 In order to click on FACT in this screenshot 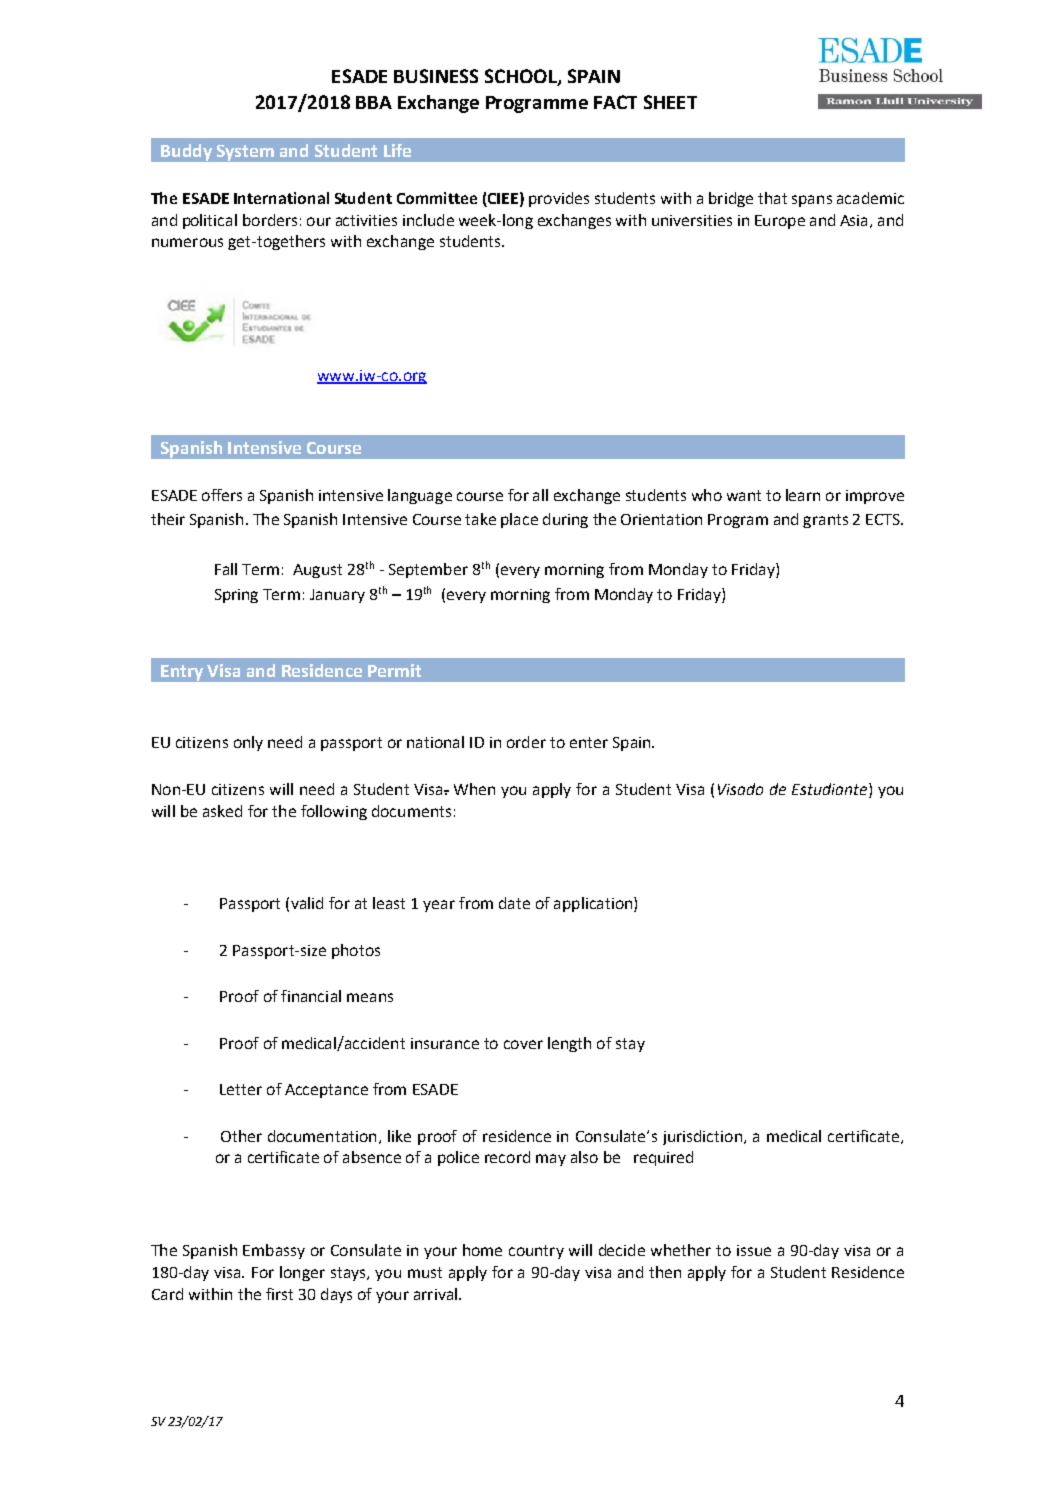, I will do `click(615, 102)`.
